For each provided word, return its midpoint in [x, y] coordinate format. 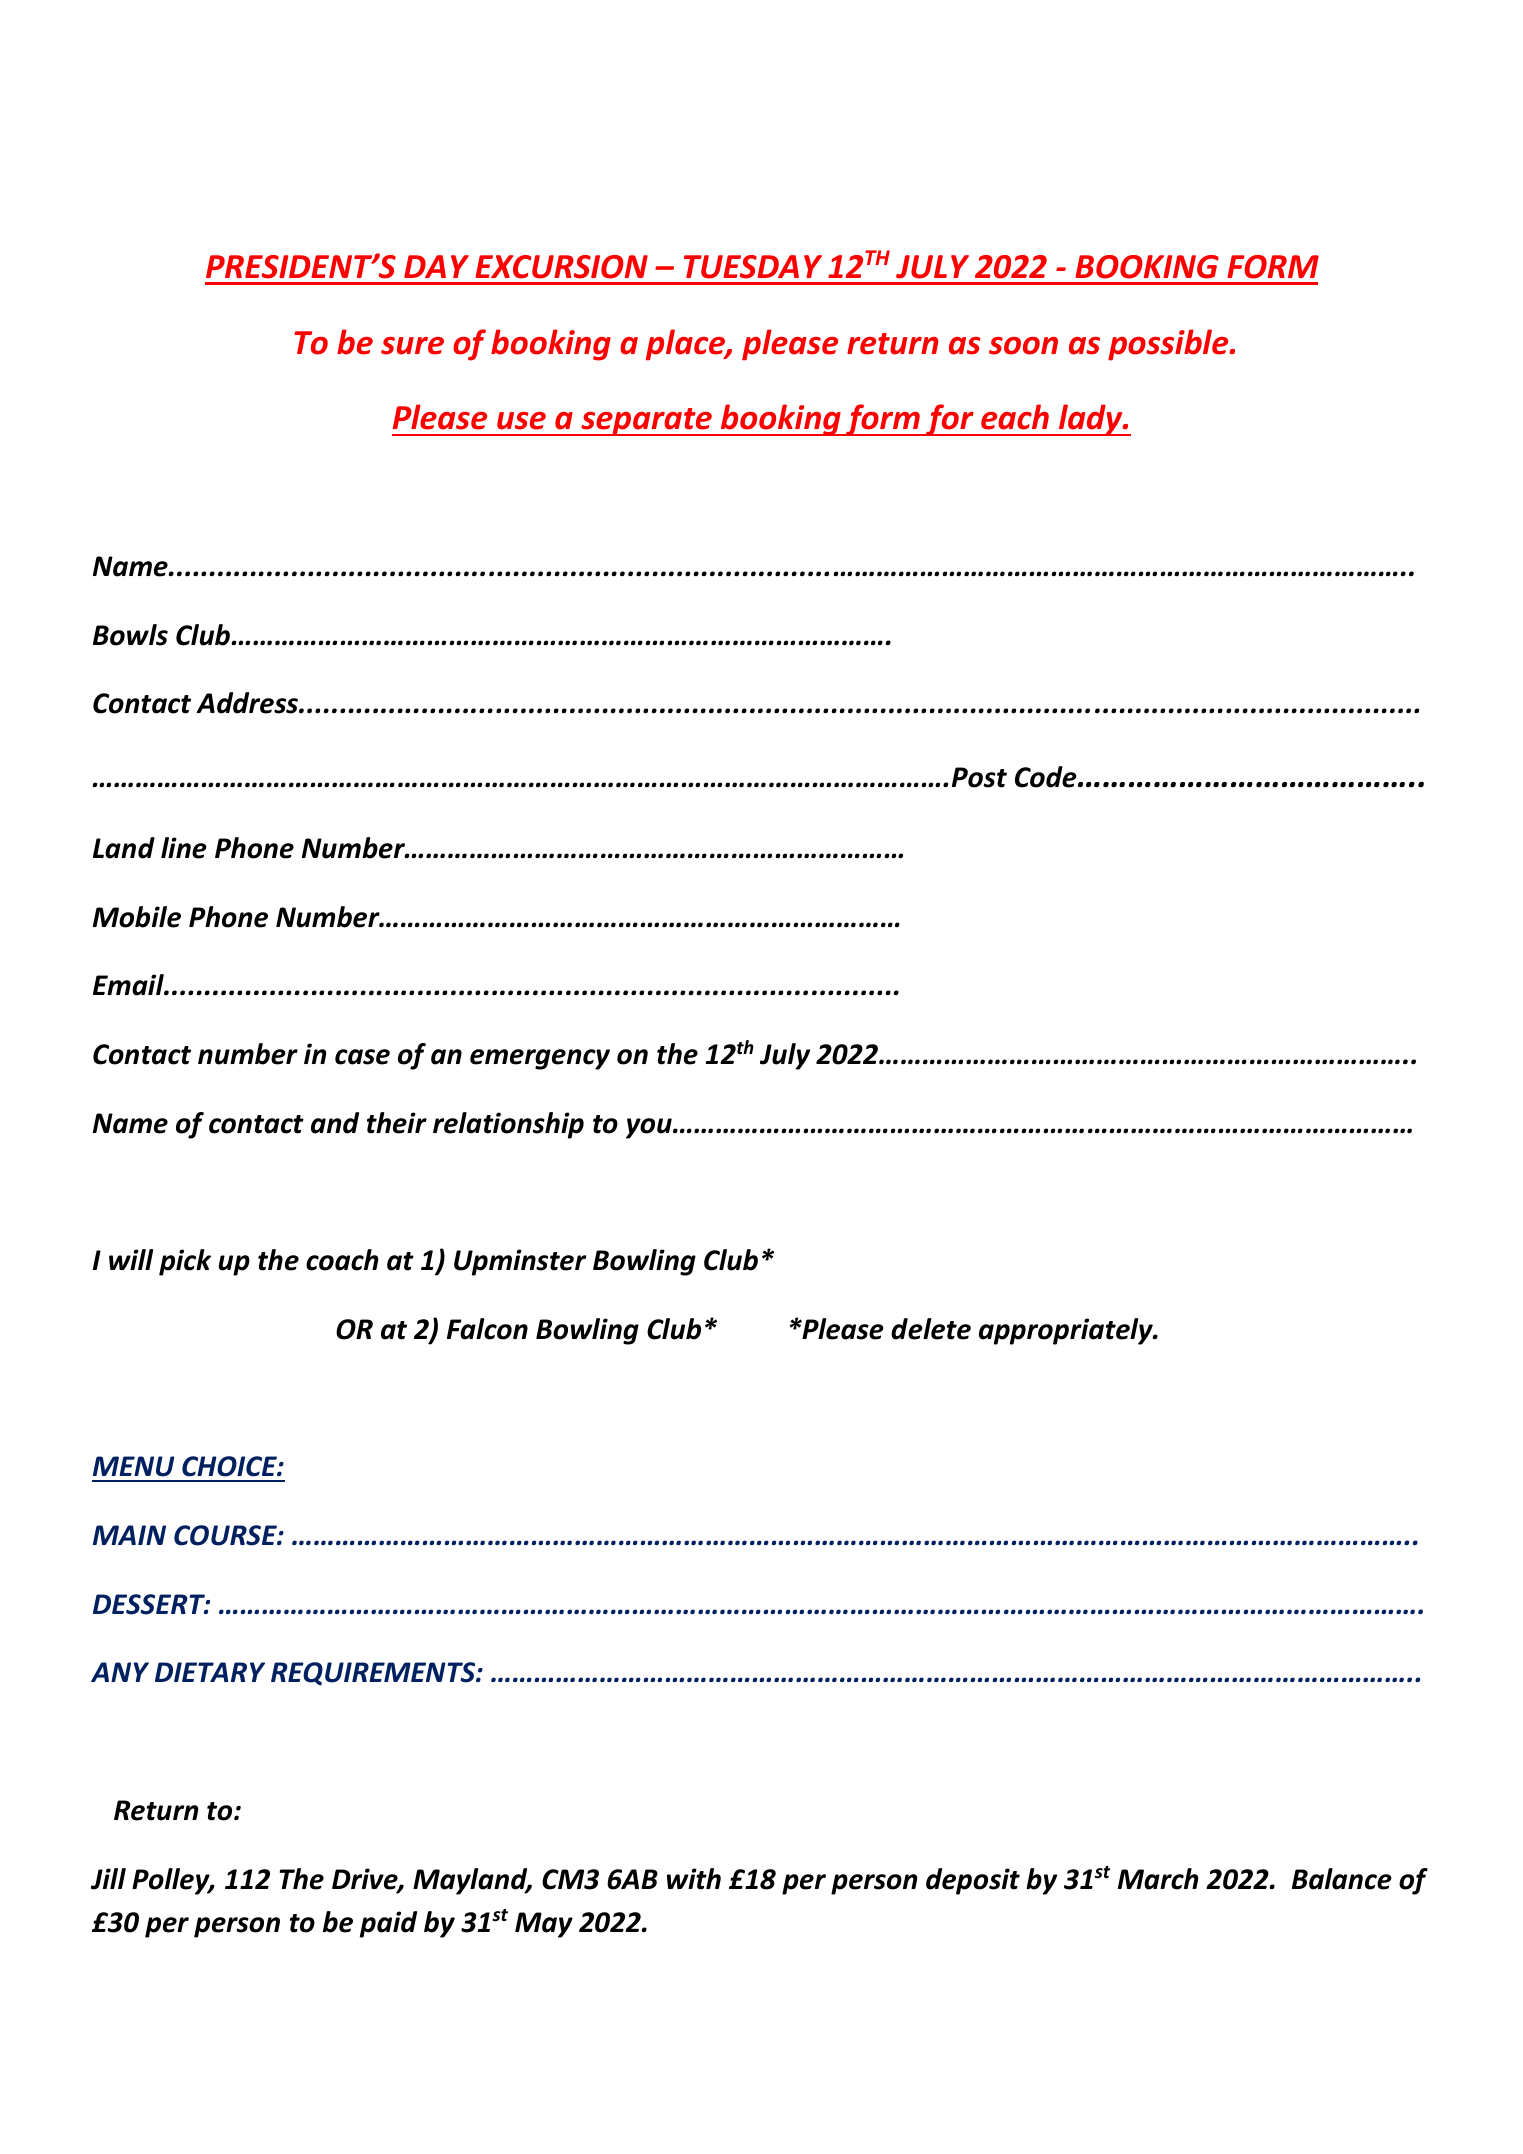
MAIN [129, 1535]
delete [931, 1329]
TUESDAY [753, 267]
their [397, 1123]
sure [412, 346]
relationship [508, 1125]
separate [646, 422]
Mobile [137, 917]
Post [979, 777]
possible [1169, 345]
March [1158, 1879]
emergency [540, 1059]
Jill [108, 1879]
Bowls [130, 635]
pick [185, 1262]
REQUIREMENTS [374, 1674]
